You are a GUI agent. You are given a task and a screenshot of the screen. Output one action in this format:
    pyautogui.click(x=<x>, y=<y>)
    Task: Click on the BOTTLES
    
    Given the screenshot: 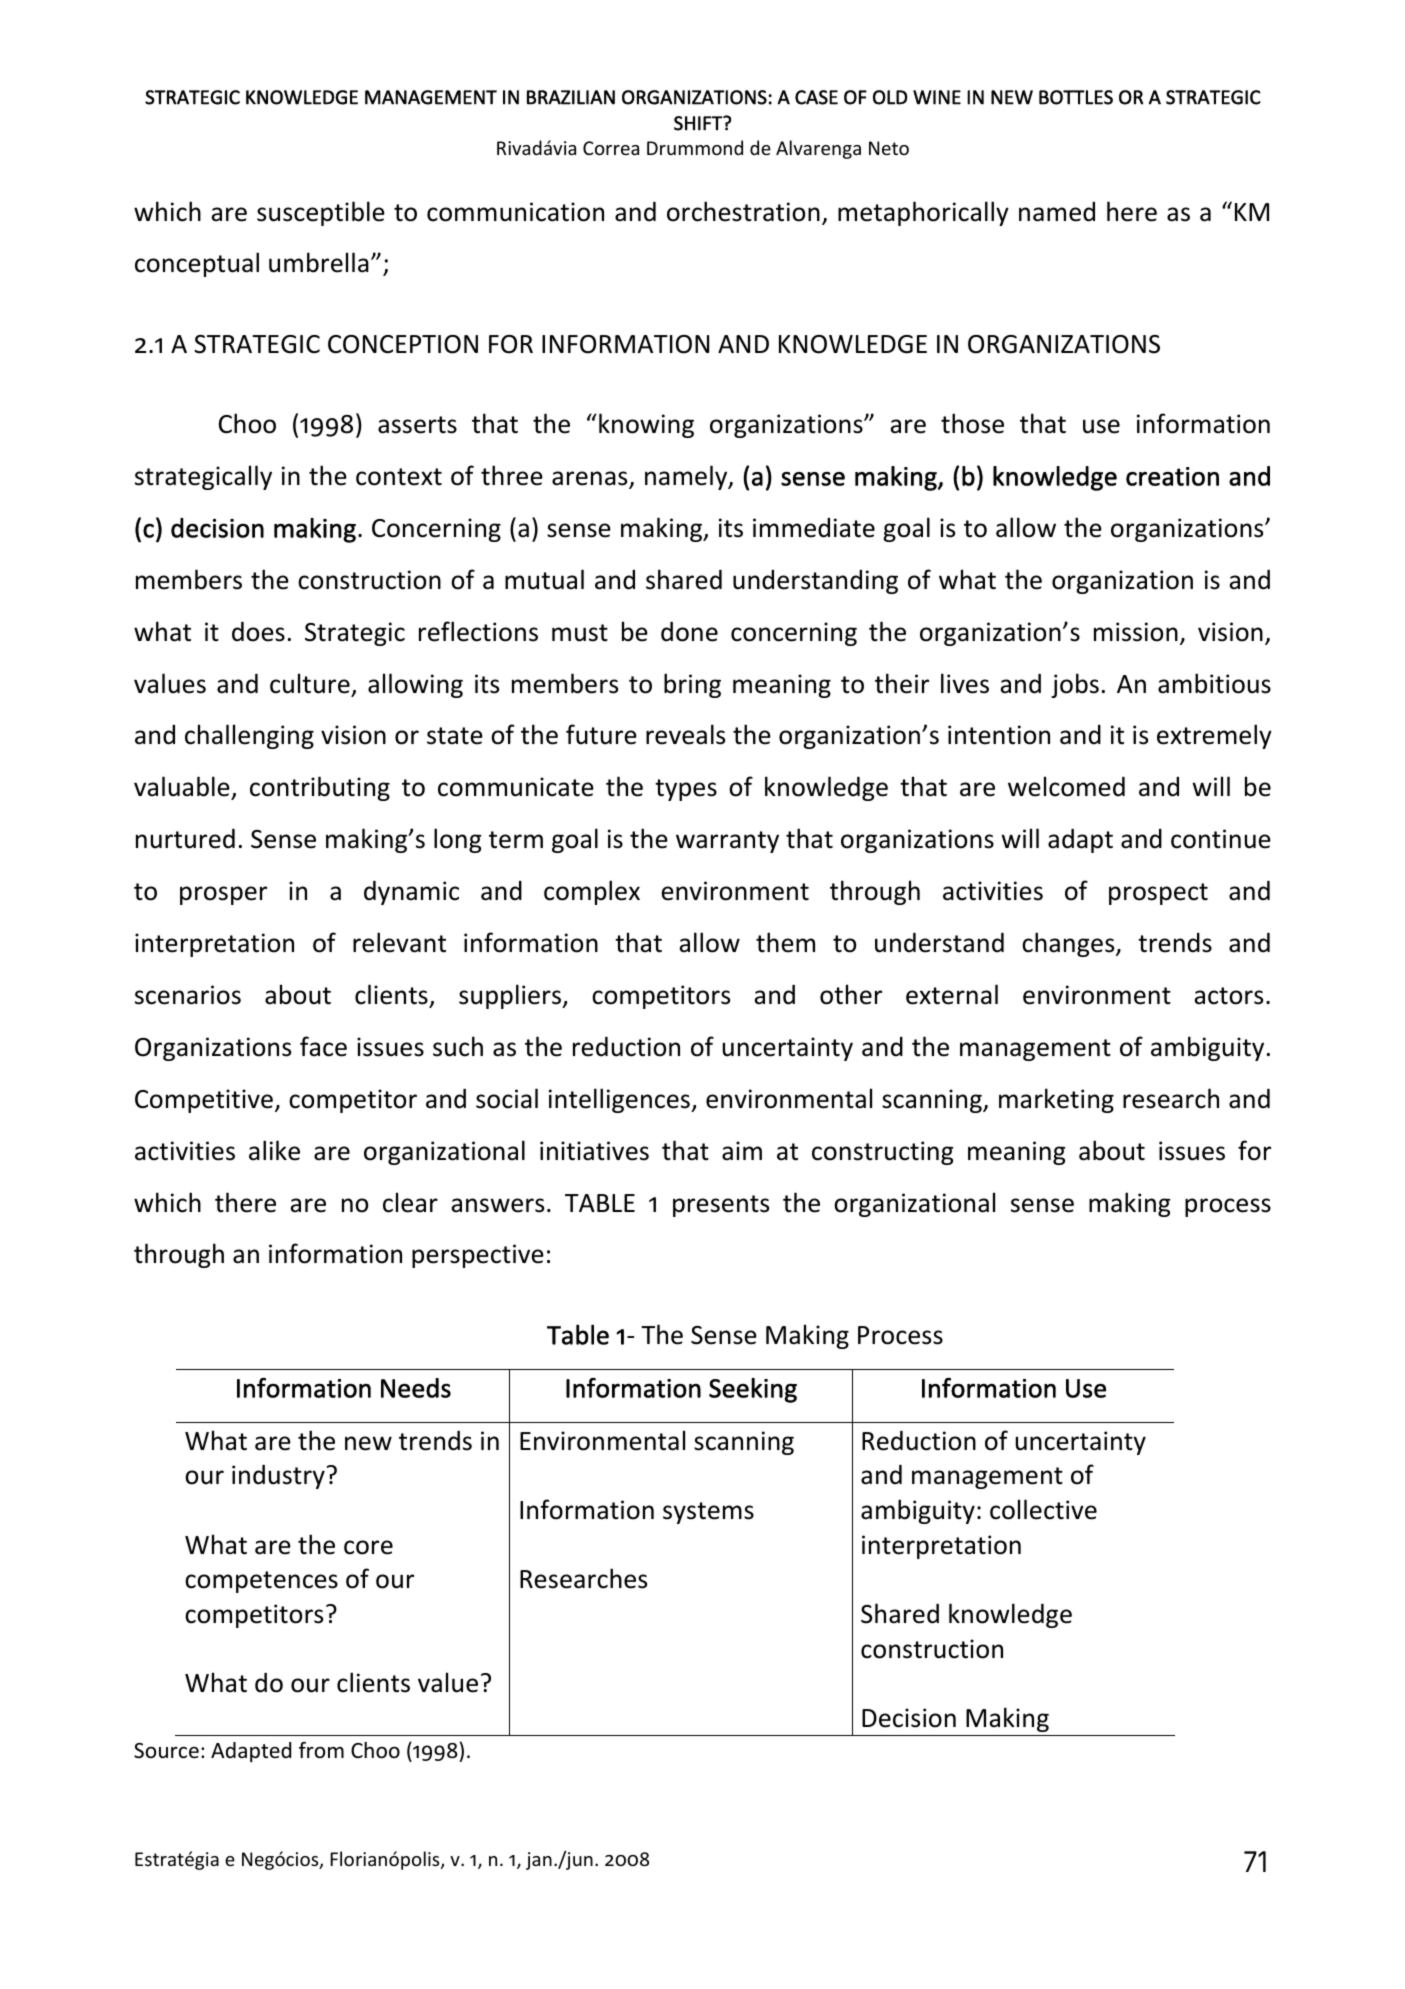 What is the action you would take?
    pyautogui.click(x=1076, y=97)
